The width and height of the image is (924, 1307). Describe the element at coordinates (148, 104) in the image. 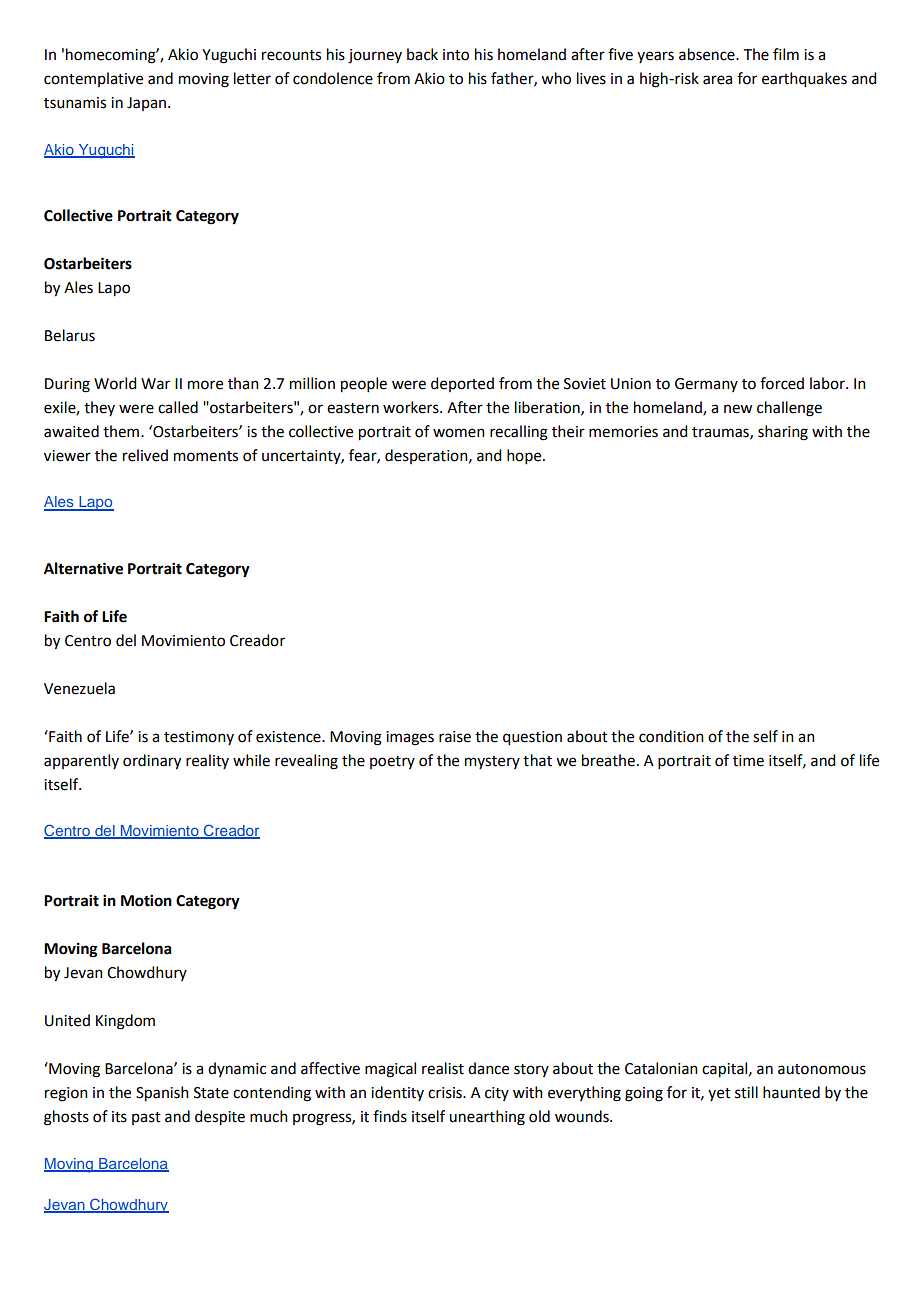

I see `Japan` at that location.
